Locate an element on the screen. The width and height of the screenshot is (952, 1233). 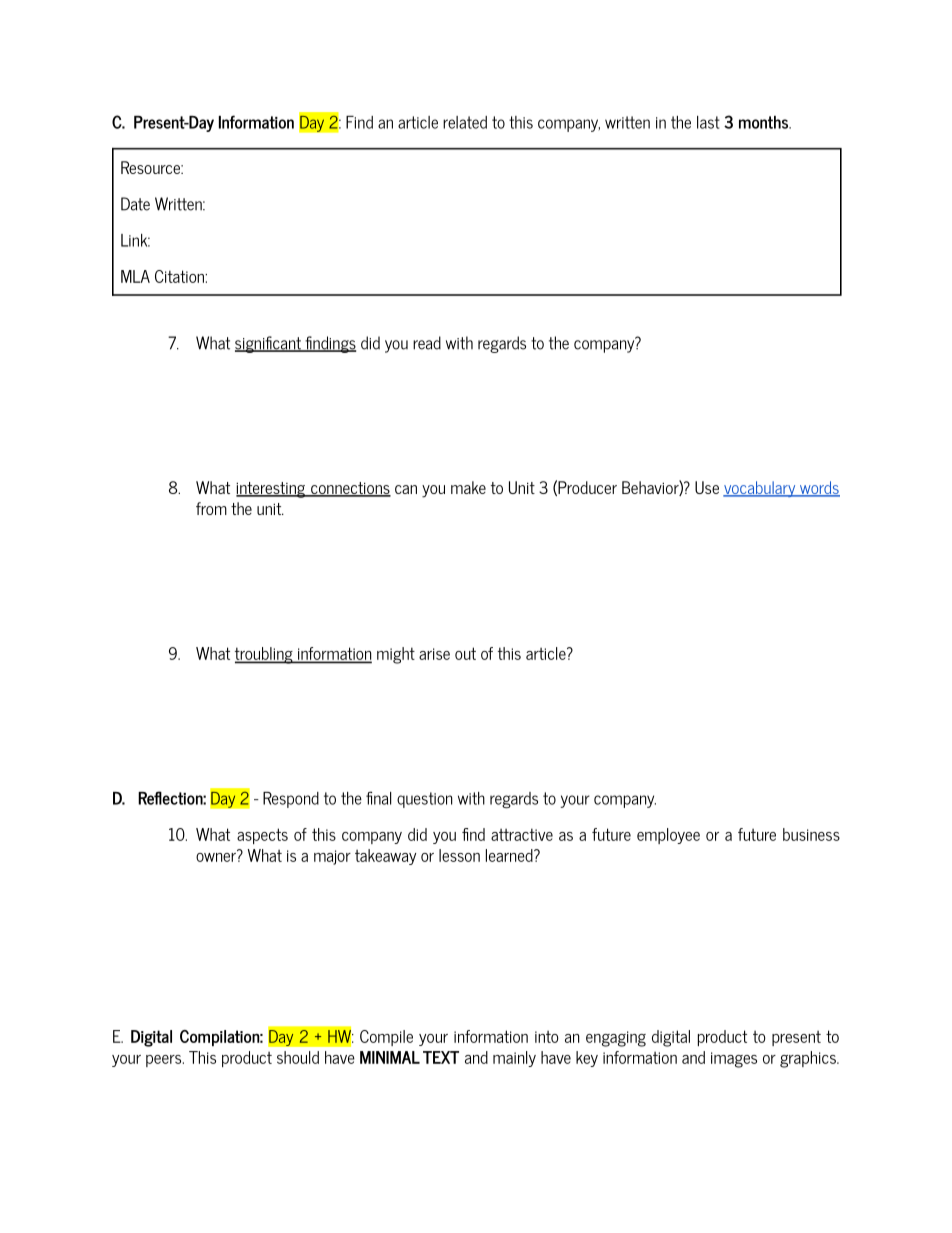
Respond is located at coordinates (291, 800).
